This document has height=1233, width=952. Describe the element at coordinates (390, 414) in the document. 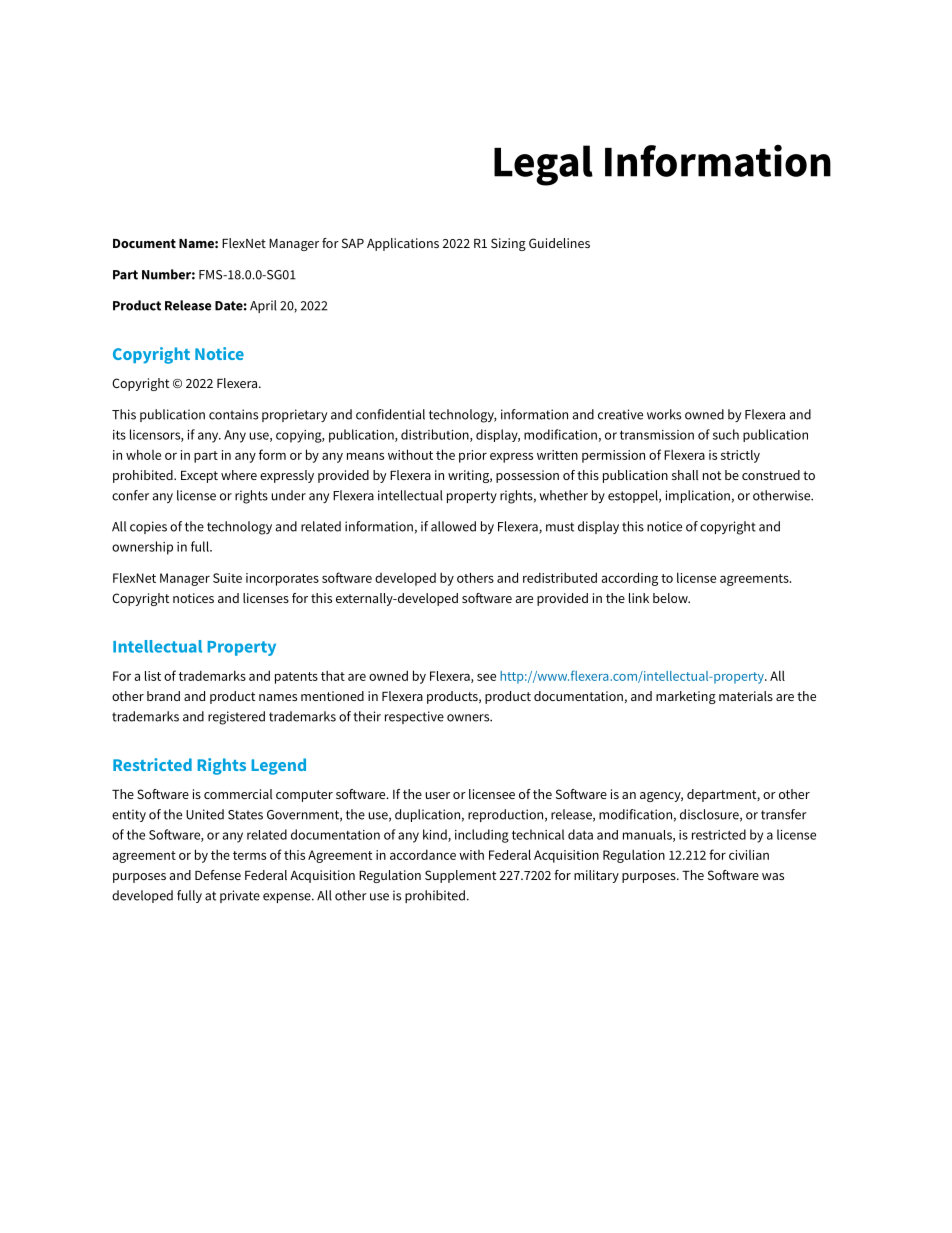

I see `confidential` at that location.
